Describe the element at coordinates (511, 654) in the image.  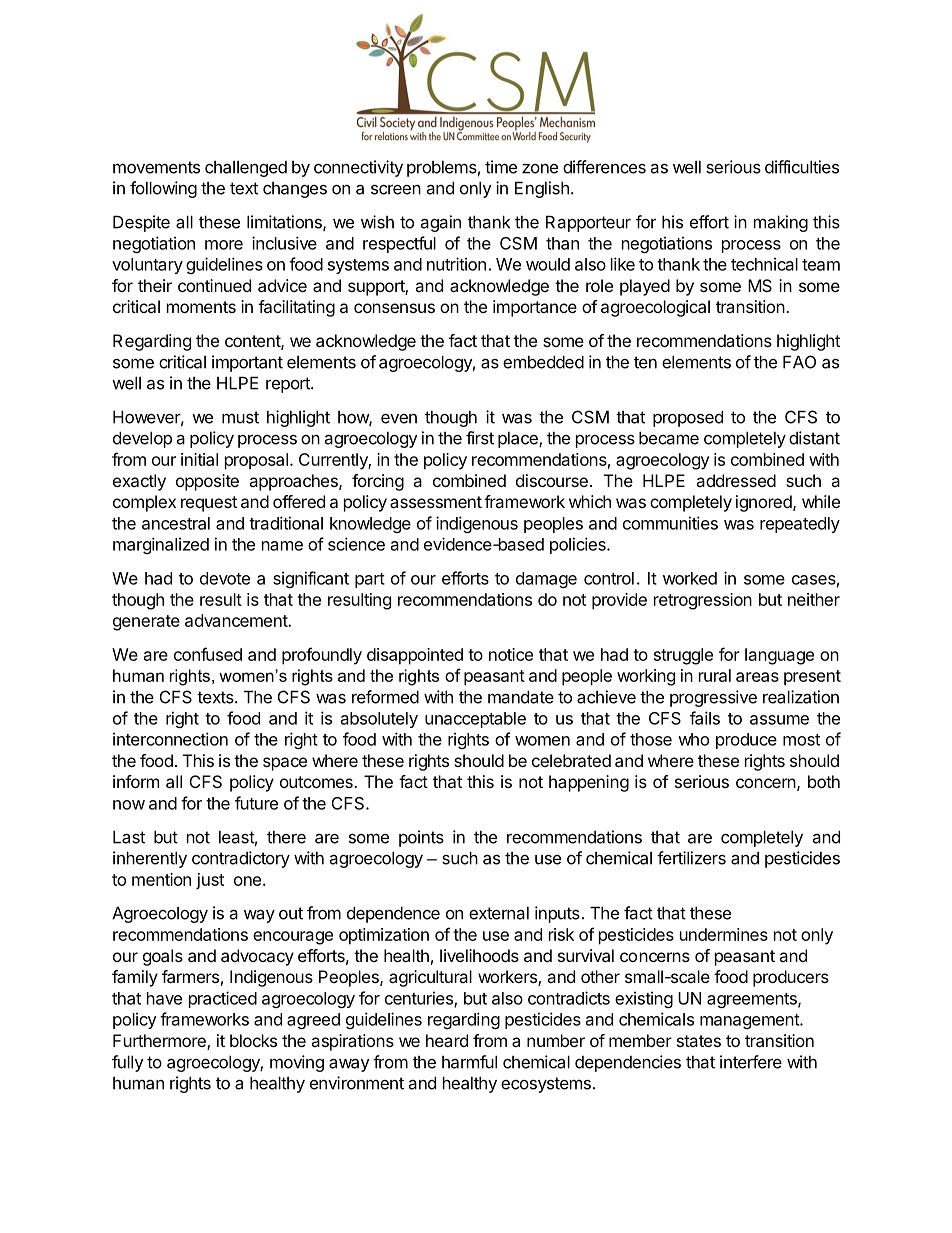
I see `notice` at that location.
